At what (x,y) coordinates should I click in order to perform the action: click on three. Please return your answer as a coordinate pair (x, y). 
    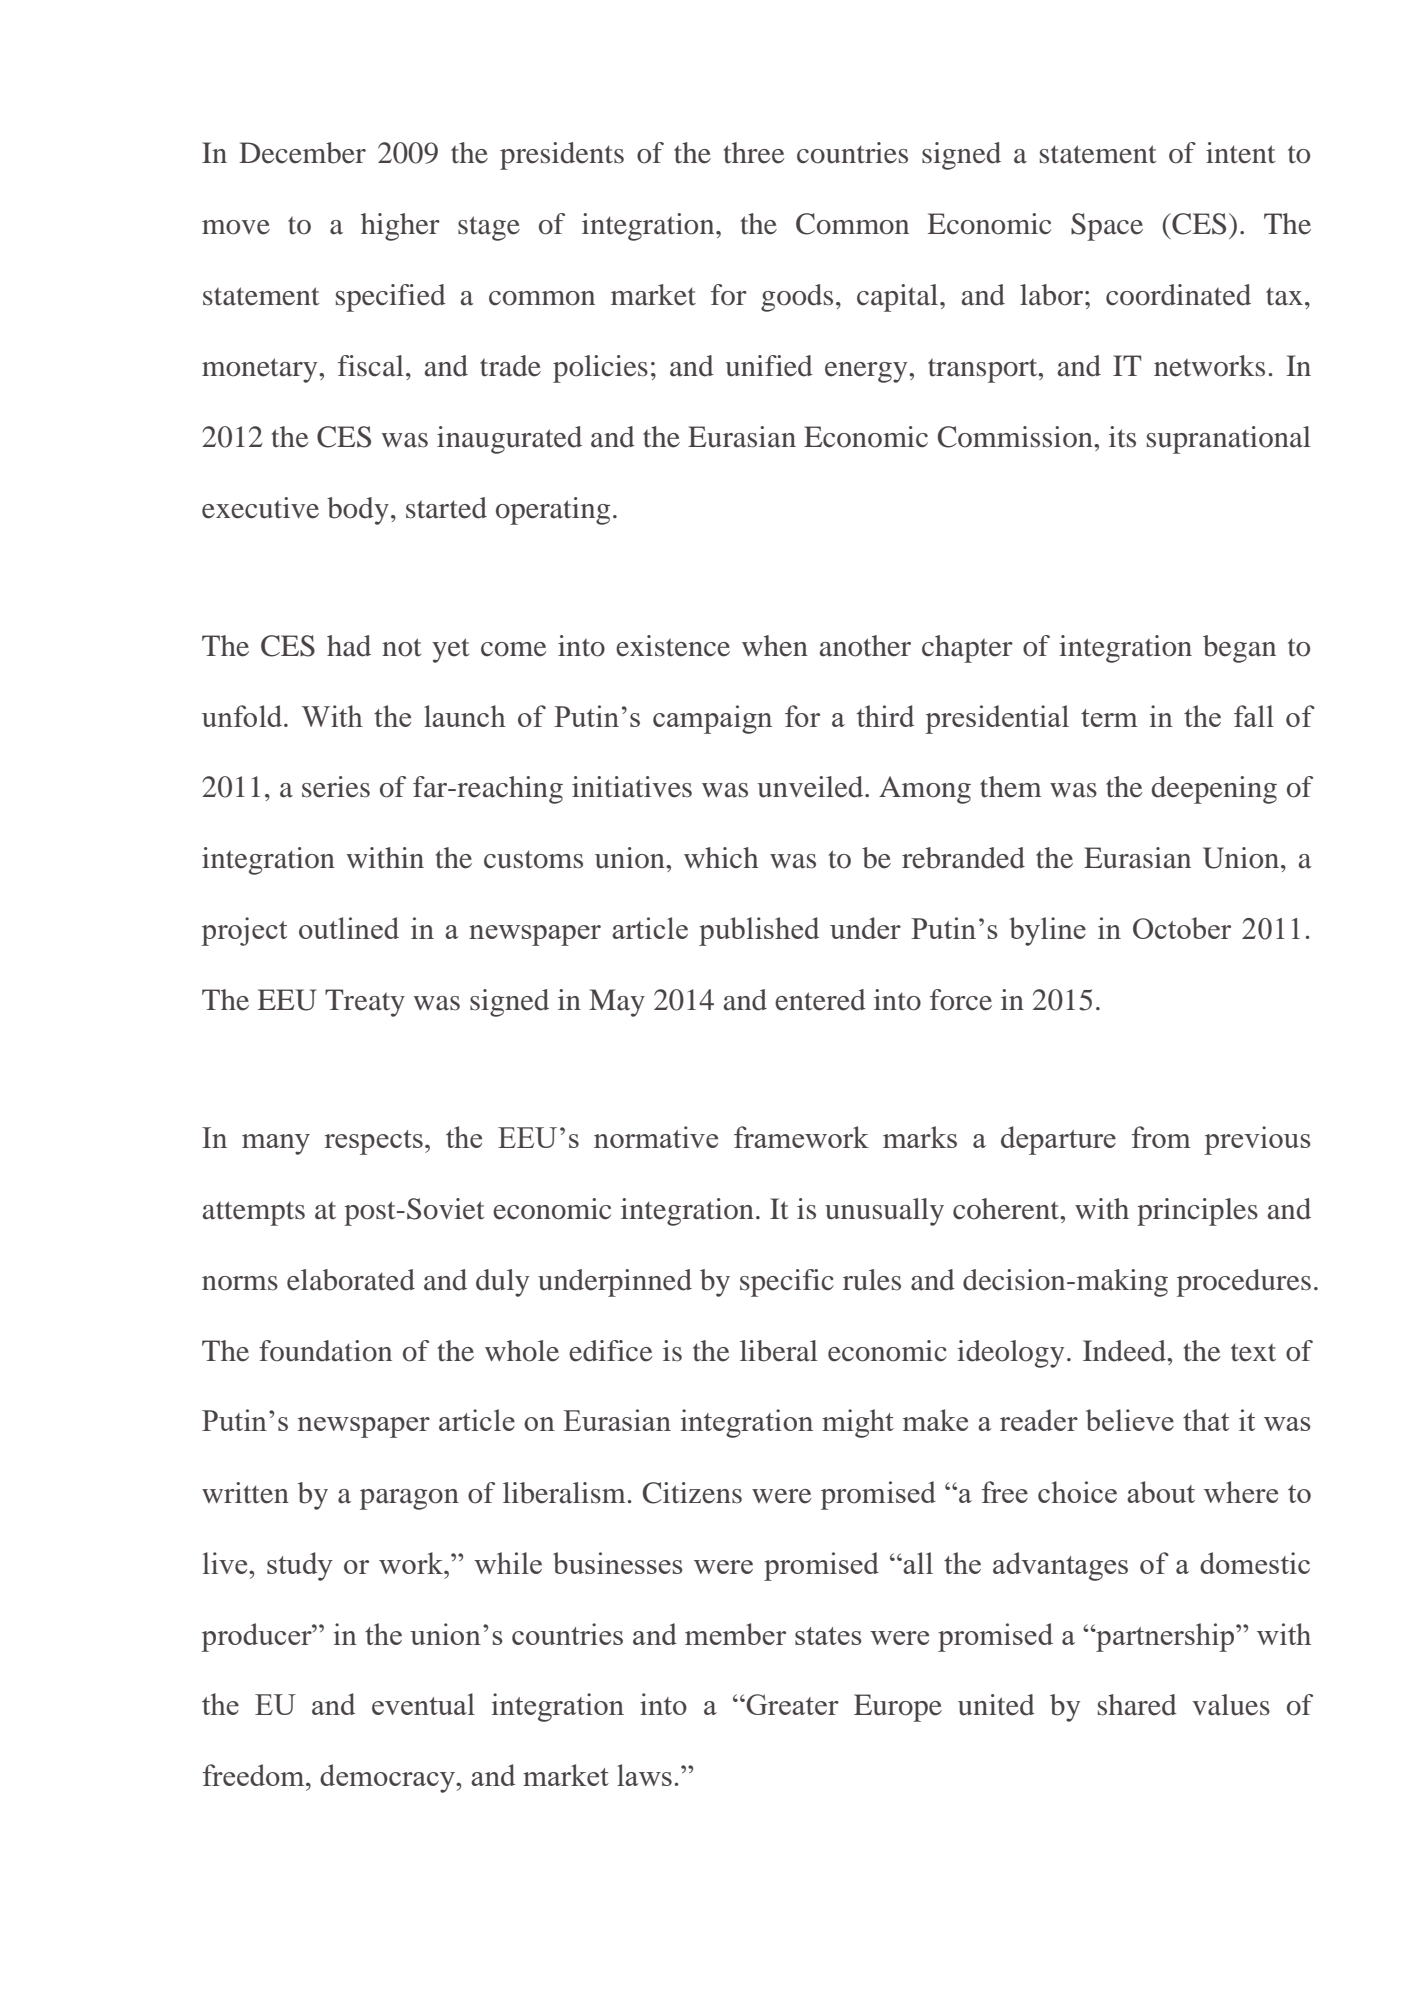
    Looking at the image, I should click on (754, 153).
